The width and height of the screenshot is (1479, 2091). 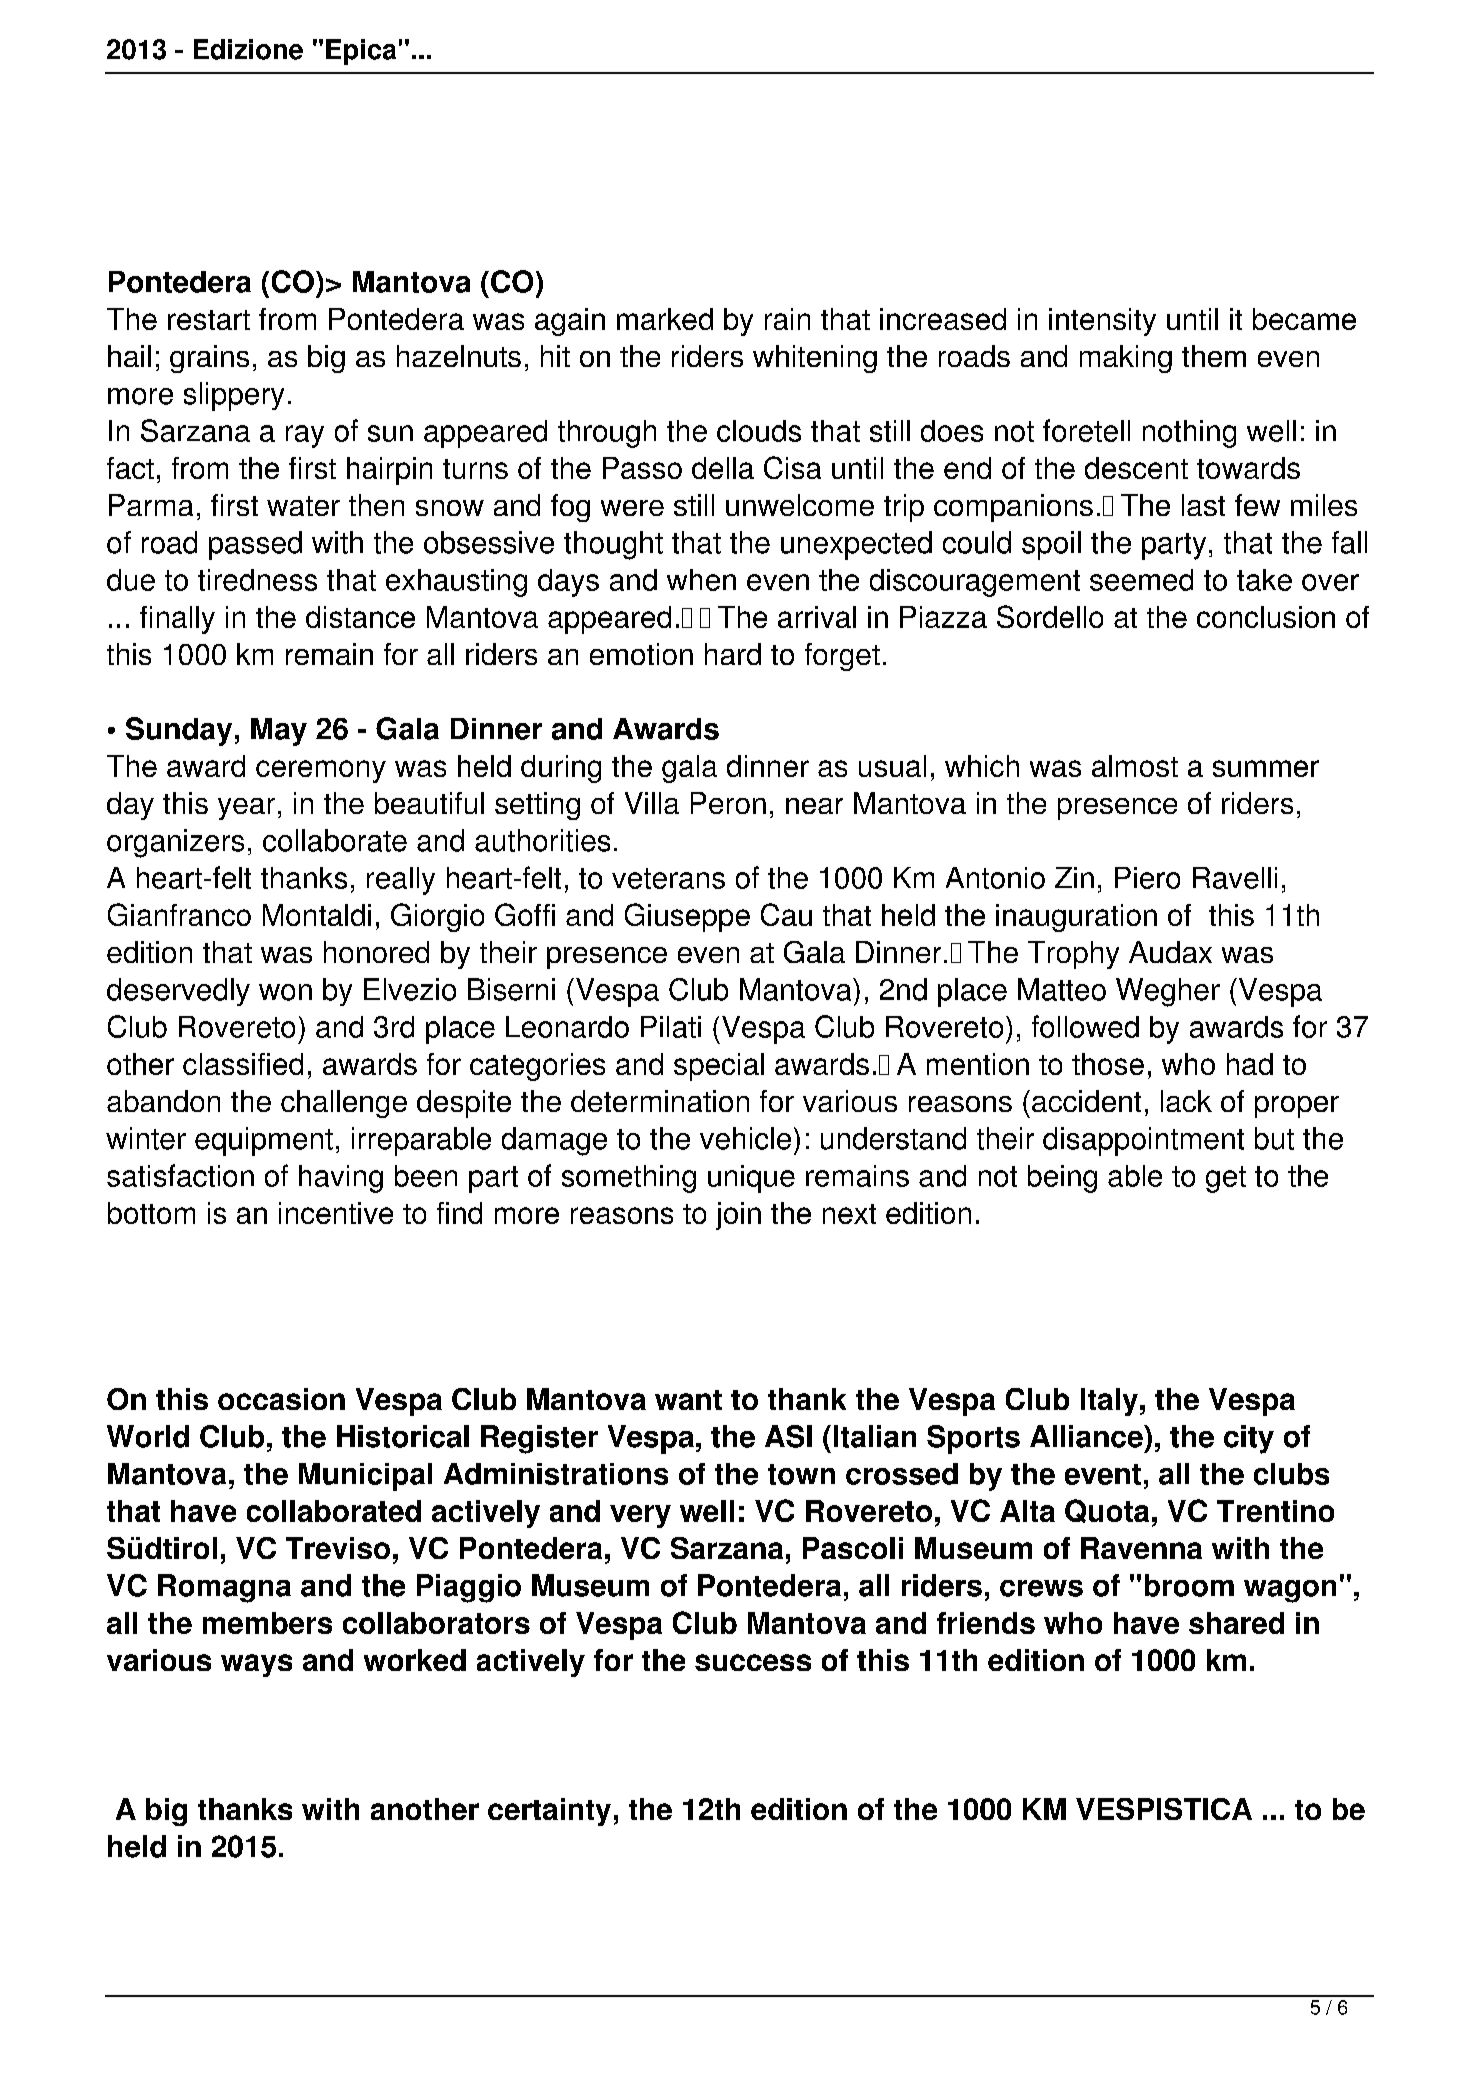 I want to click on slippery, so click(x=234, y=396).
